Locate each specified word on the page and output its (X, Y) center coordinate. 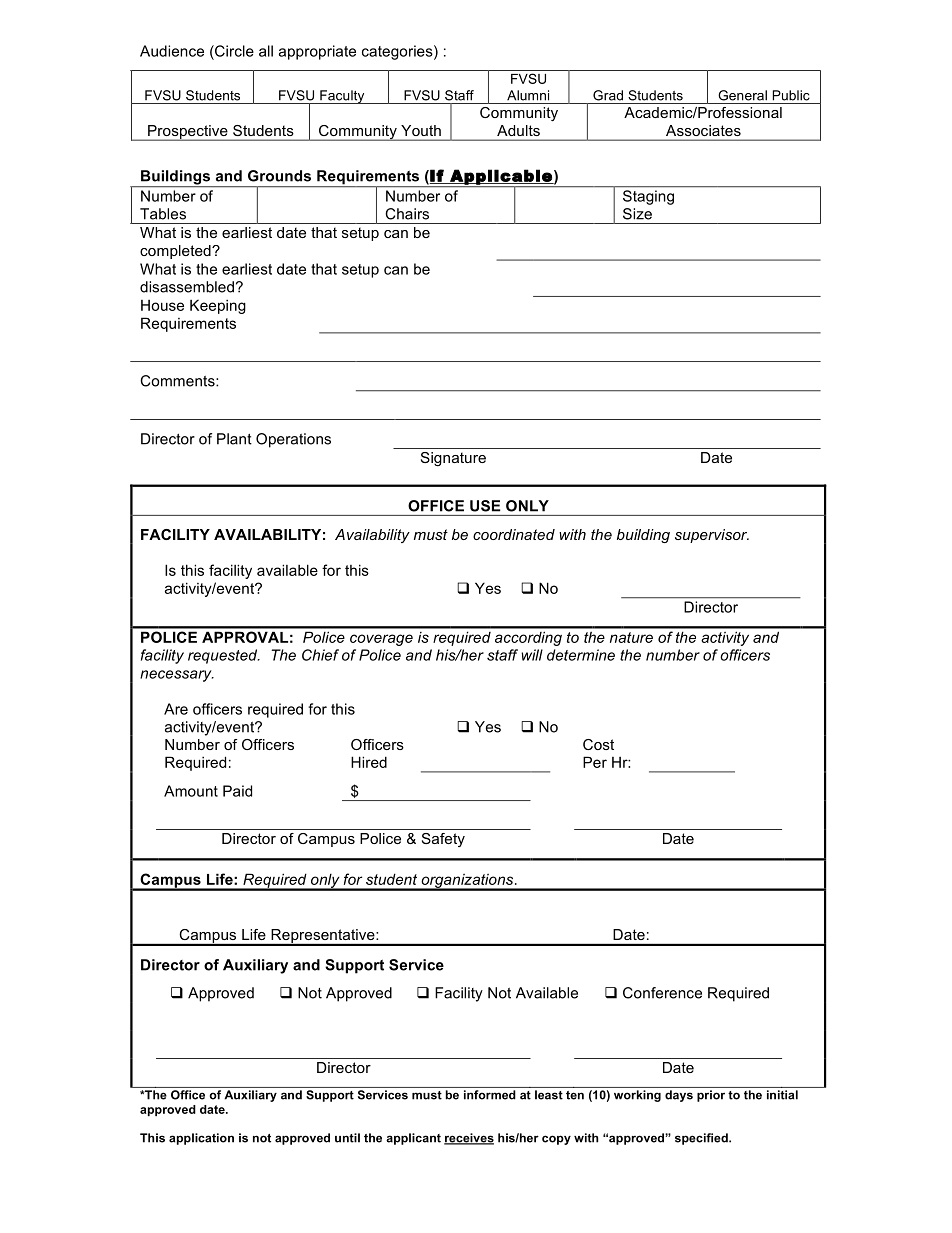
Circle (233, 51)
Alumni (528, 95)
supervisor (712, 536)
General (742, 95)
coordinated (514, 534)
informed (489, 1095)
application (201, 1139)
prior (711, 1096)
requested (224, 656)
